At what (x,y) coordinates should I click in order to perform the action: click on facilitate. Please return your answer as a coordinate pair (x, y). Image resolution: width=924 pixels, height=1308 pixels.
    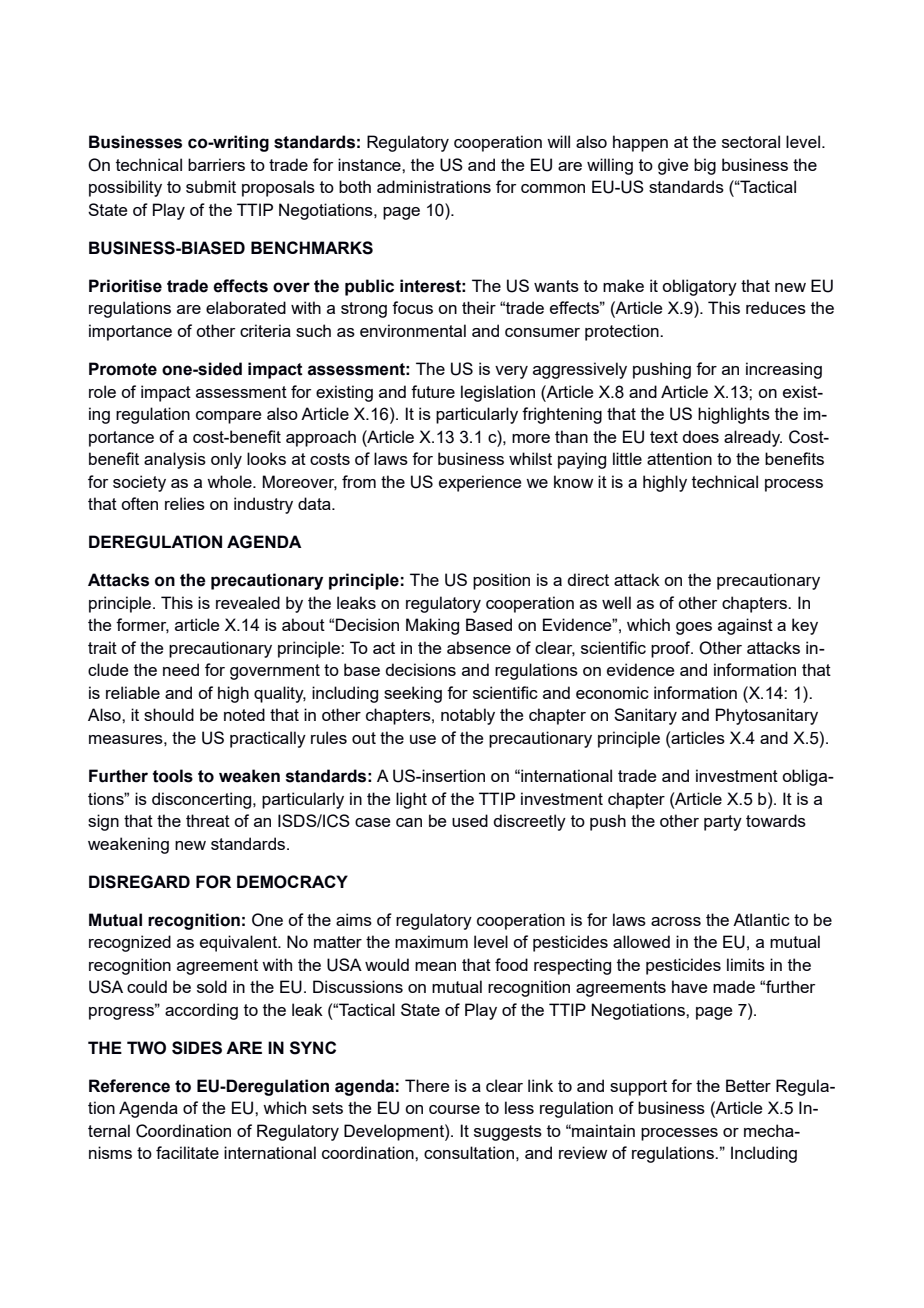
    Looking at the image, I should click on (187, 1152).
